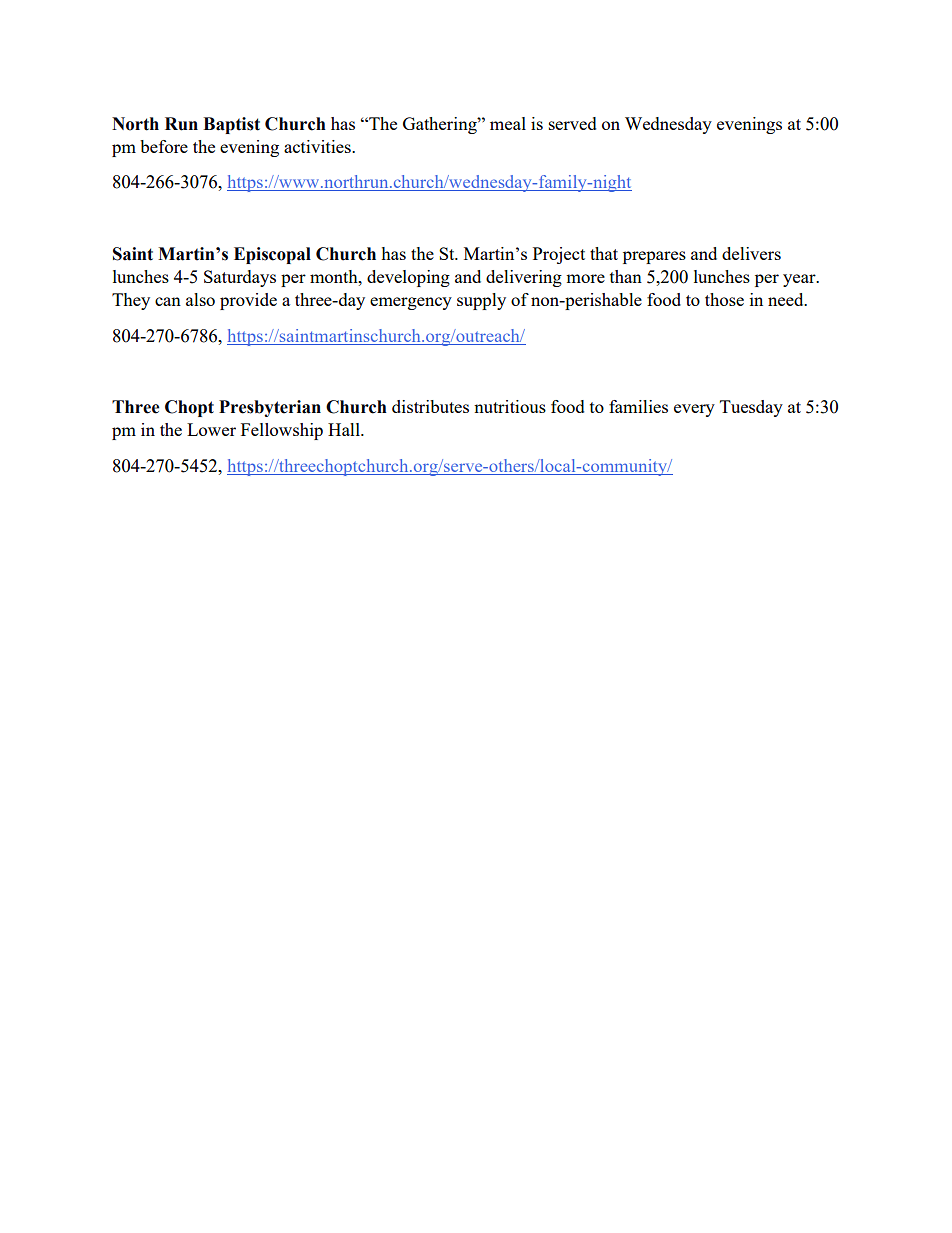 Image resolution: width=952 pixels, height=1233 pixels. What do you see at coordinates (559, 255) in the screenshot?
I see `Project` at bounding box center [559, 255].
